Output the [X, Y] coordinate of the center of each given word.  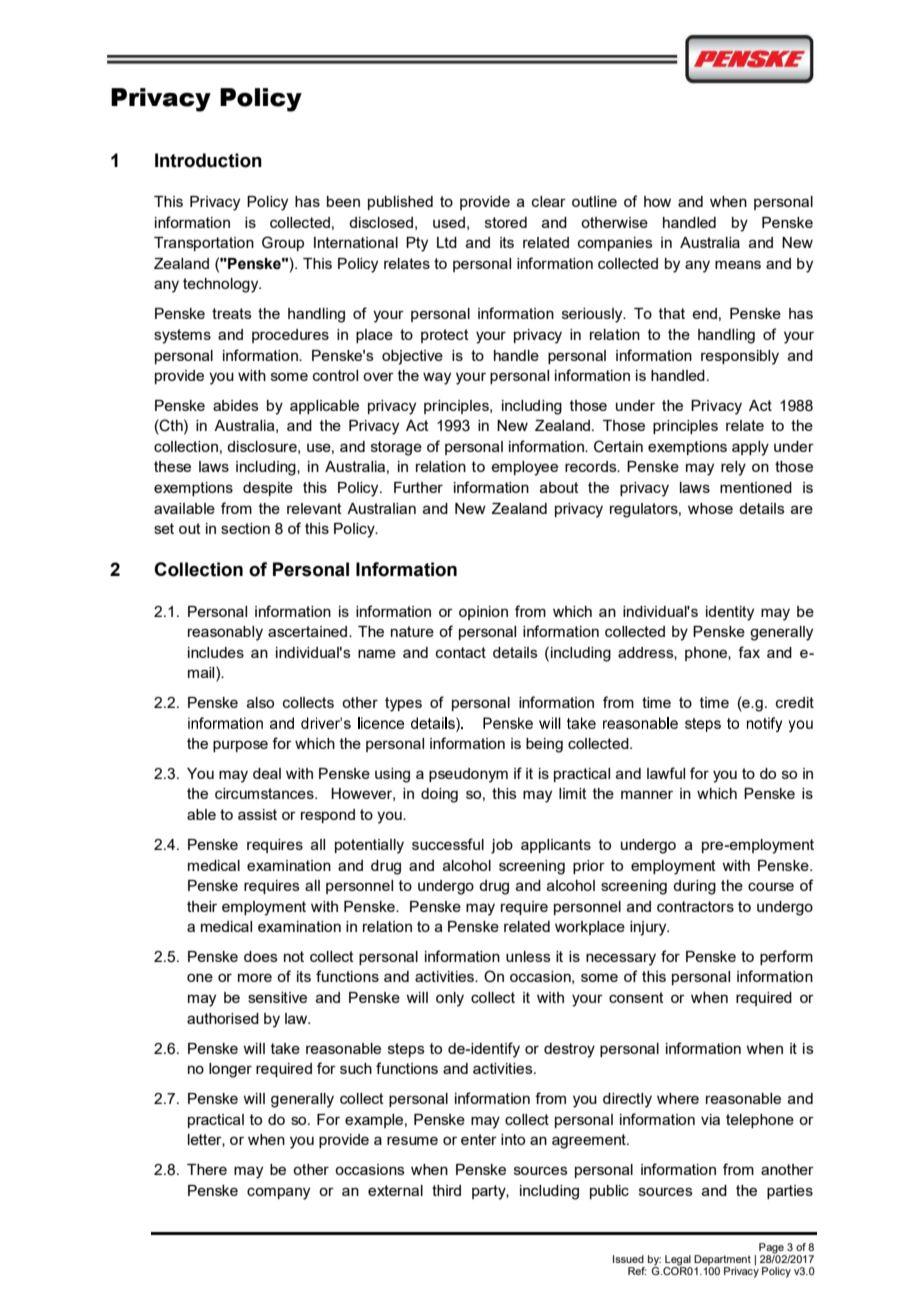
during [694, 887]
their [202, 906]
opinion [483, 613]
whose [710, 508]
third [446, 1190]
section [245, 528]
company [278, 1193]
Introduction [208, 160]
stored [506, 222]
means [738, 264]
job [502, 846]
